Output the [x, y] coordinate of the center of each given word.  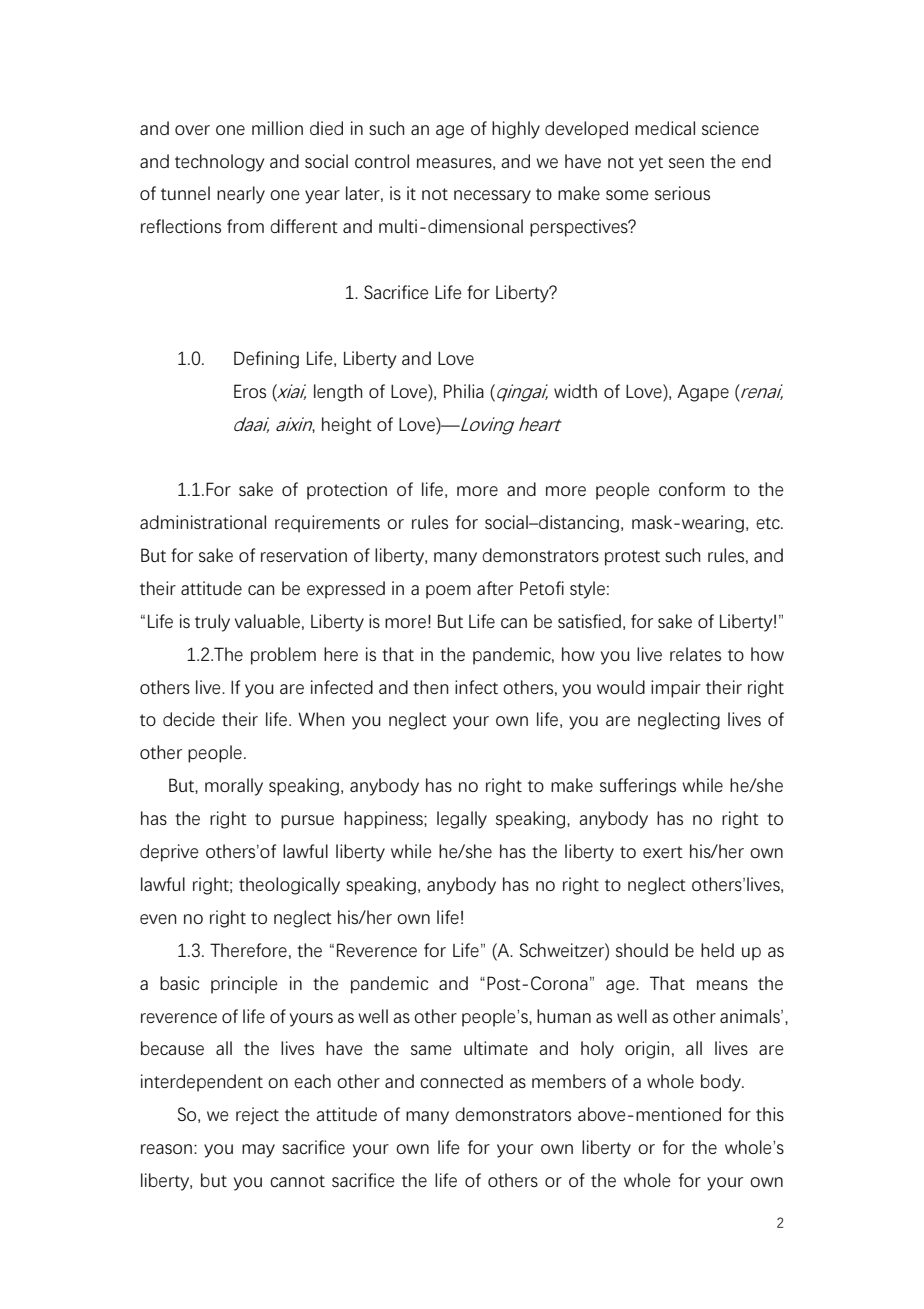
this [770, 1114]
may [258, 1151]
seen [686, 163]
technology [219, 163]
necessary [492, 197]
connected [461, 1081]
